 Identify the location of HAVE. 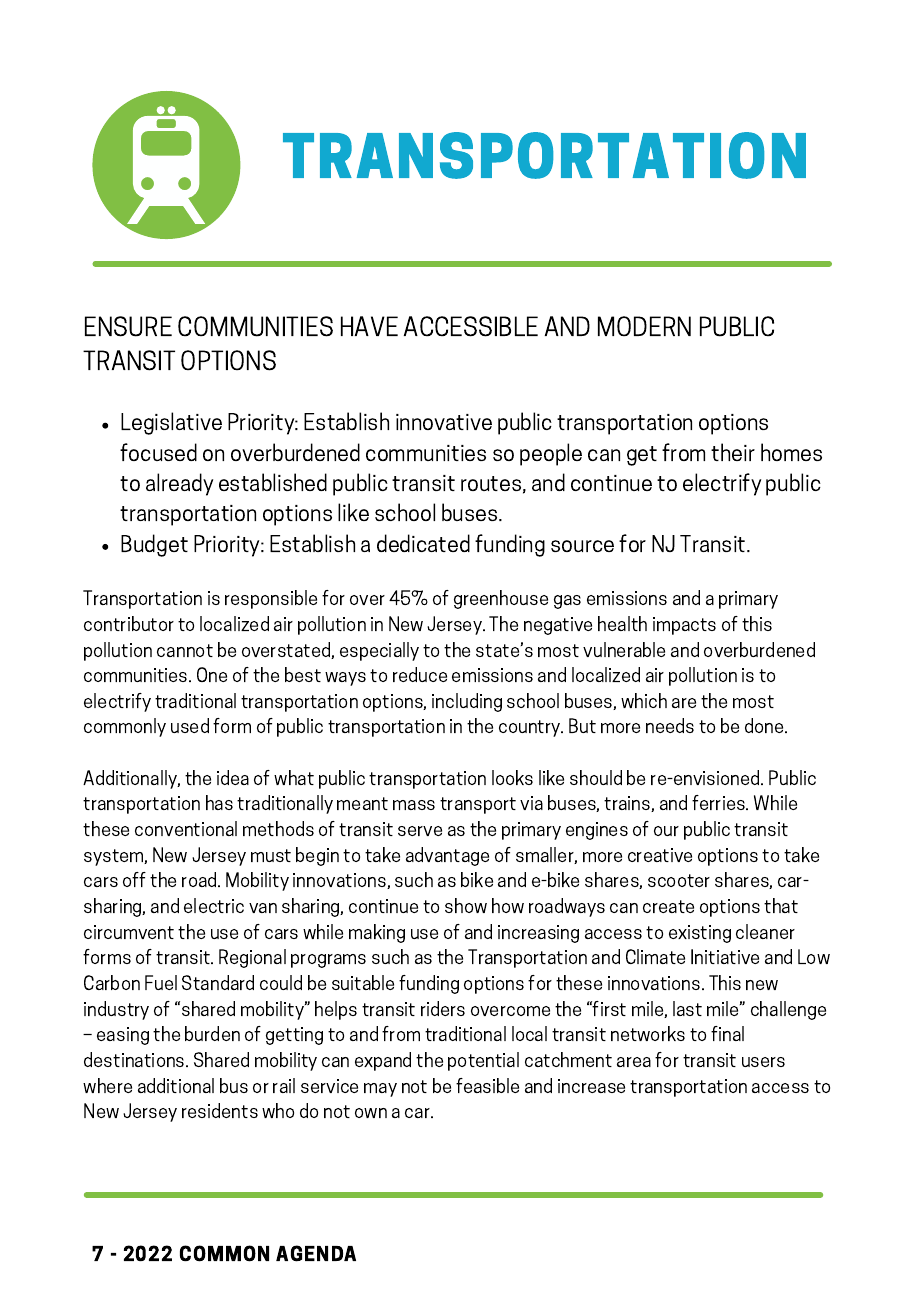
(369, 326).
